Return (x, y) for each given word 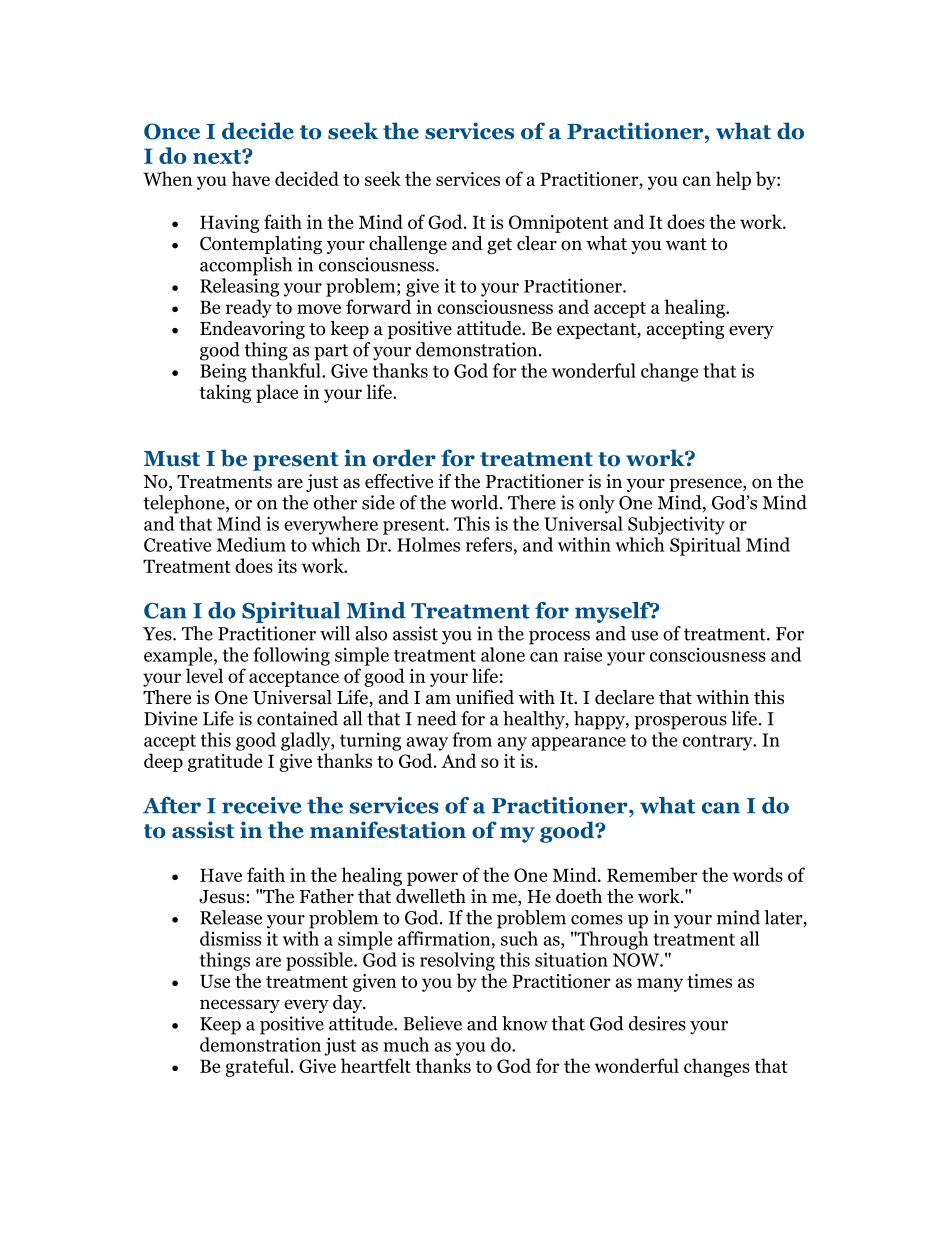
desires (657, 1023)
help (733, 180)
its (287, 566)
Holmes (428, 544)
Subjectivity (676, 525)
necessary (240, 1006)
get (499, 246)
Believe (432, 1023)
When (168, 178)
